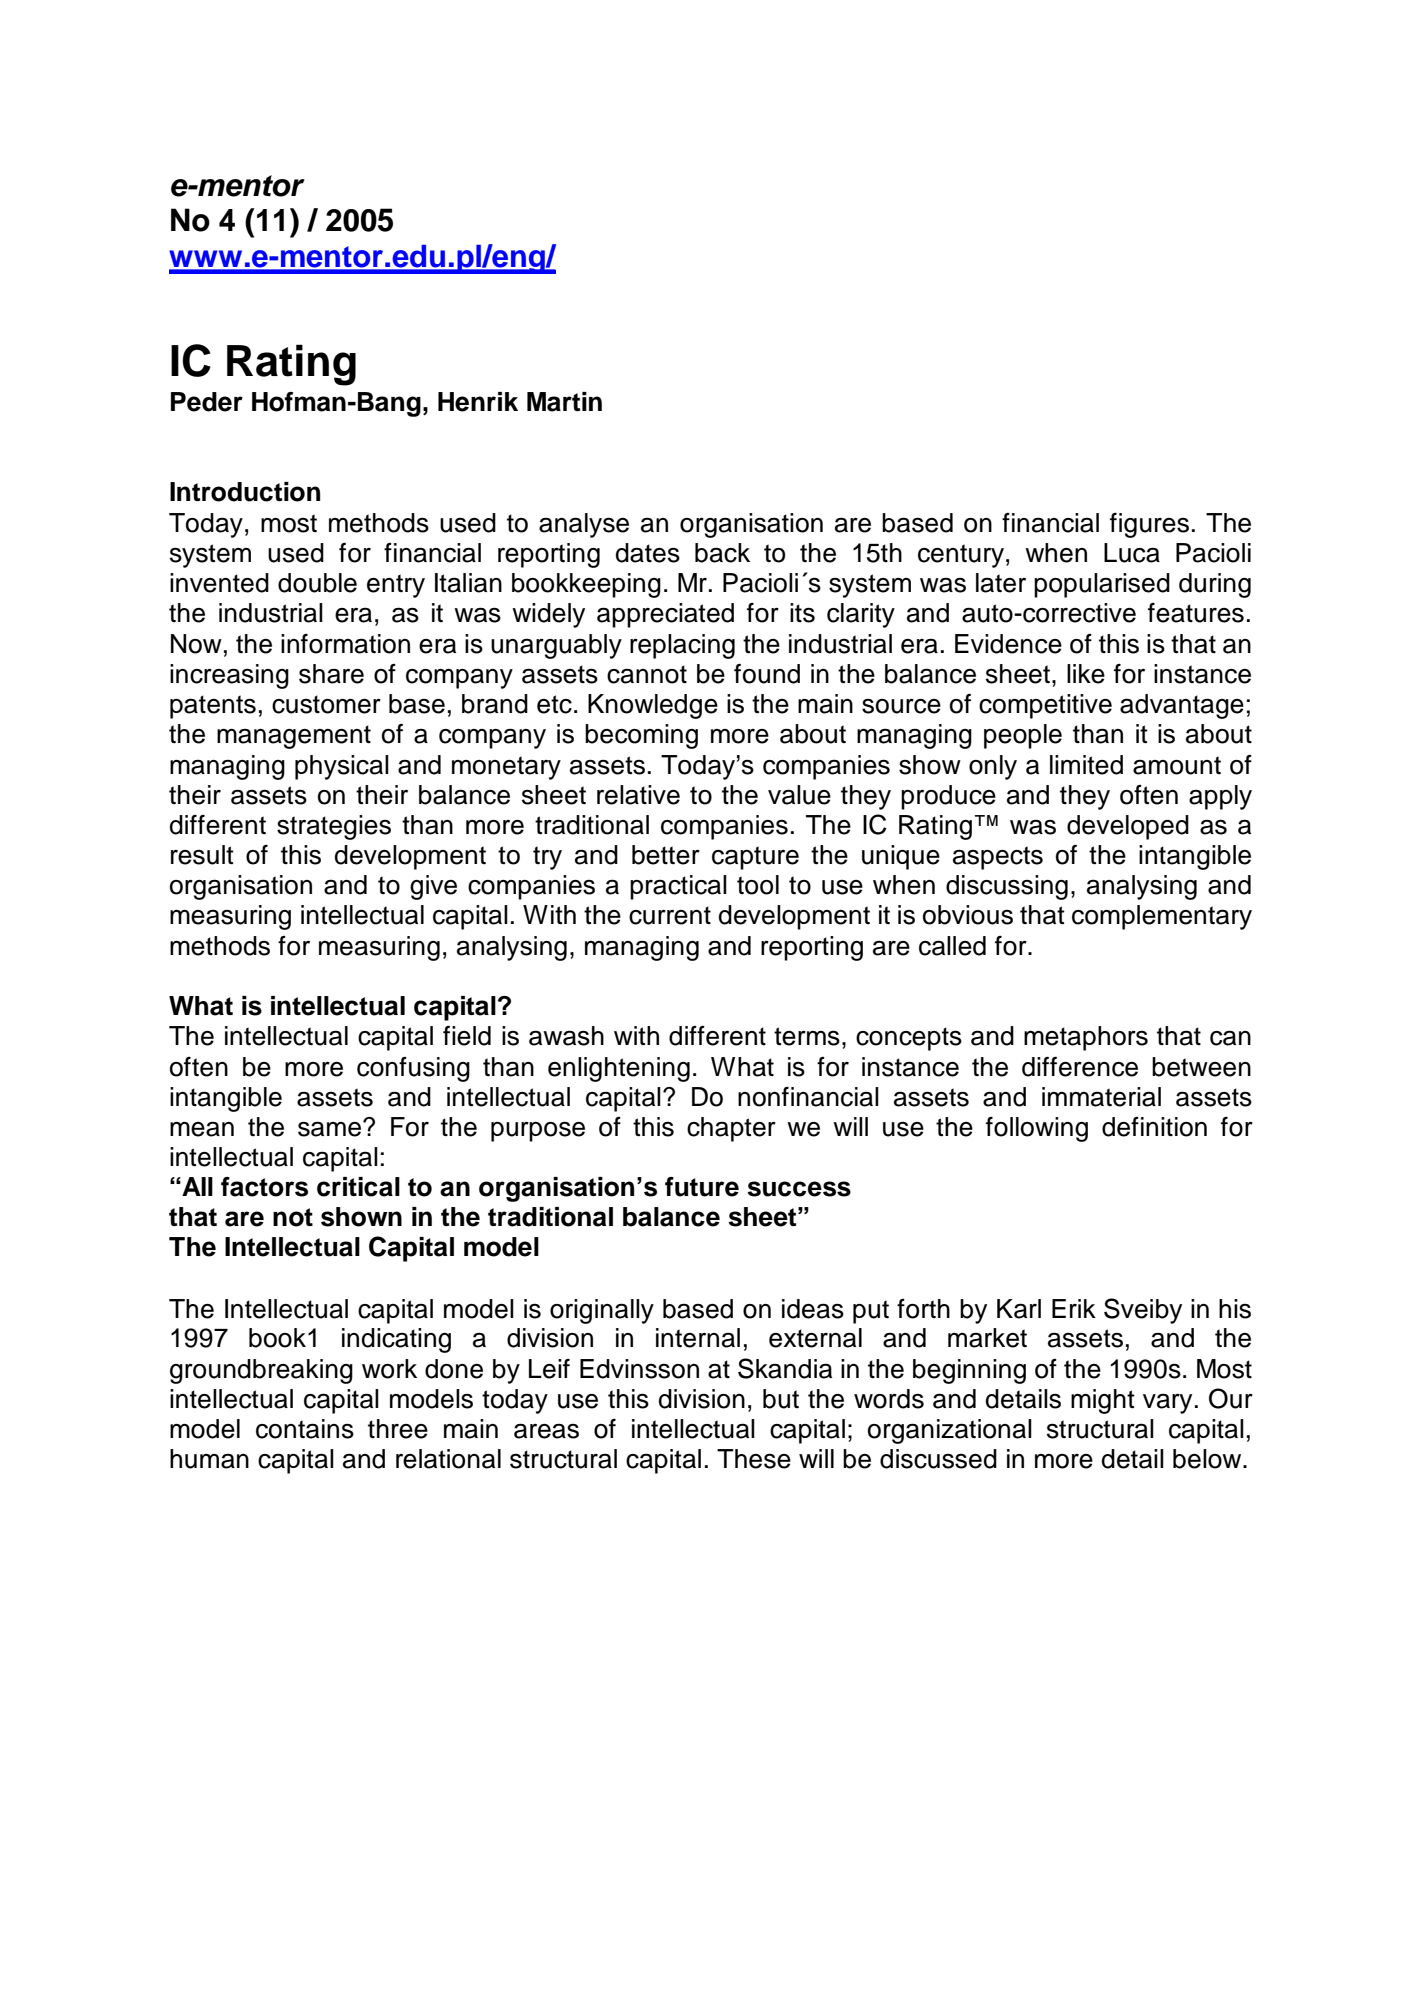 This screenshot has width=1421, height=2009. What do you see at coordinates (1103, 1401) in the screenshot?
I see `might` at bounding box center [1103, 1401].
